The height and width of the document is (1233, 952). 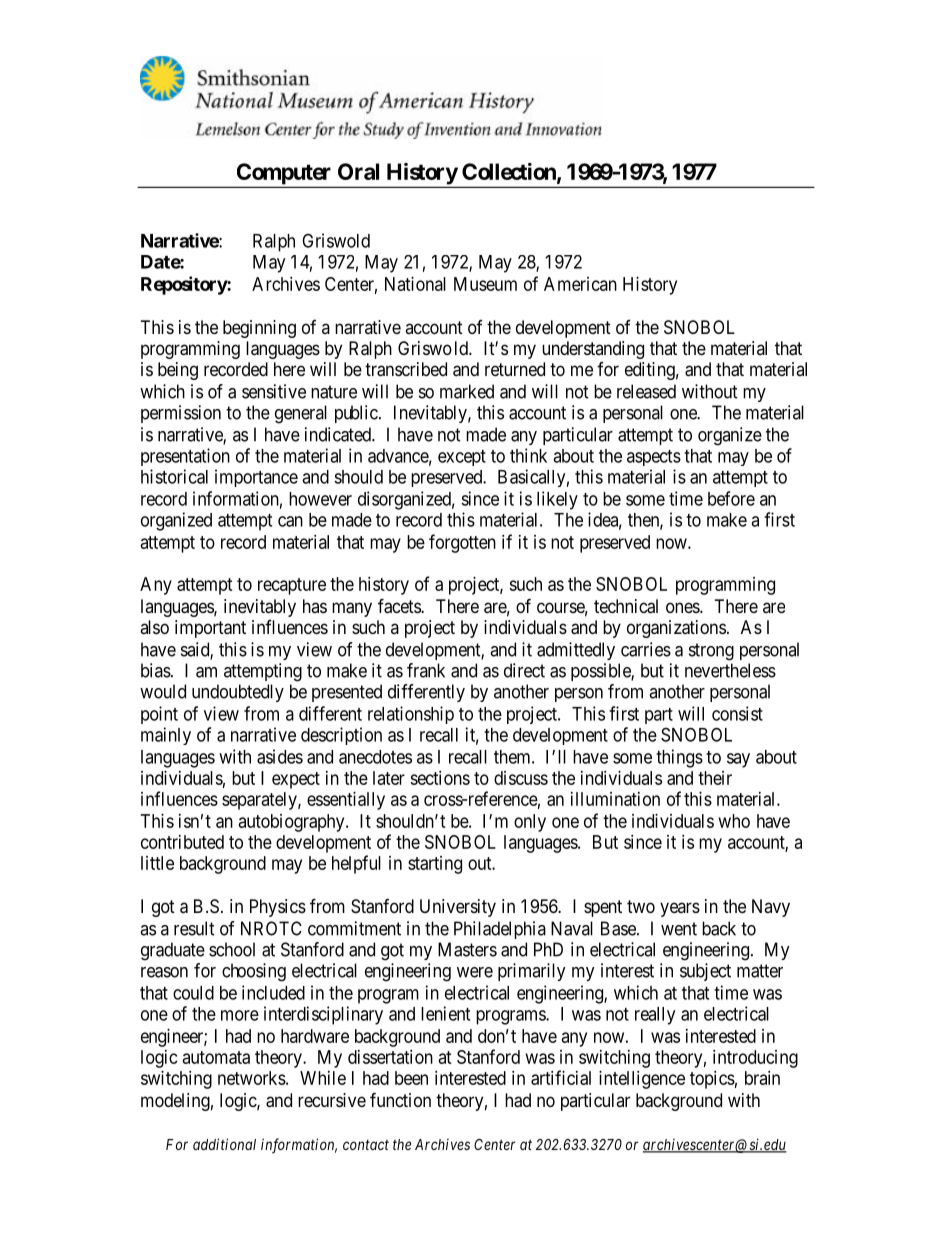 What do you see at coordinates (462, 543) in the document?
I see `forgotten` at bounding box center [462, 543].
